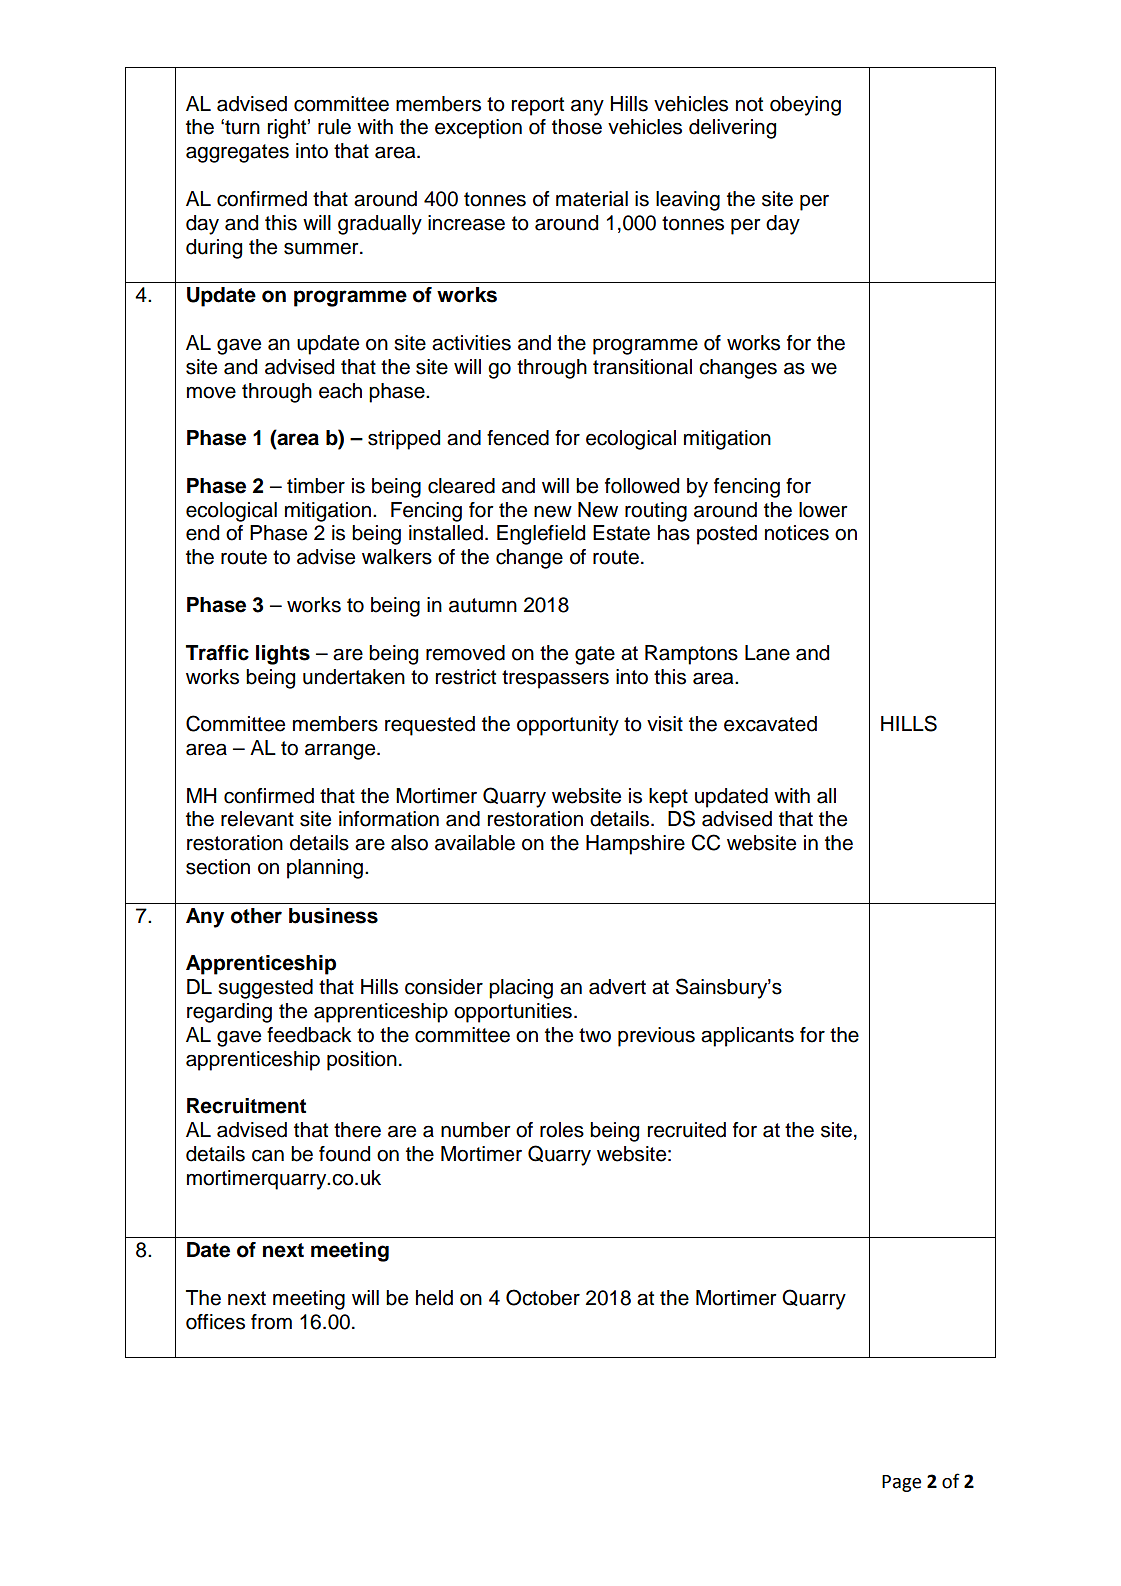 The height and width of the screenshot is (1586, 1121). What do you see at coordinates (271, 1322) in the screenshot?
I see `from` at bounding box center [271, 1322].
